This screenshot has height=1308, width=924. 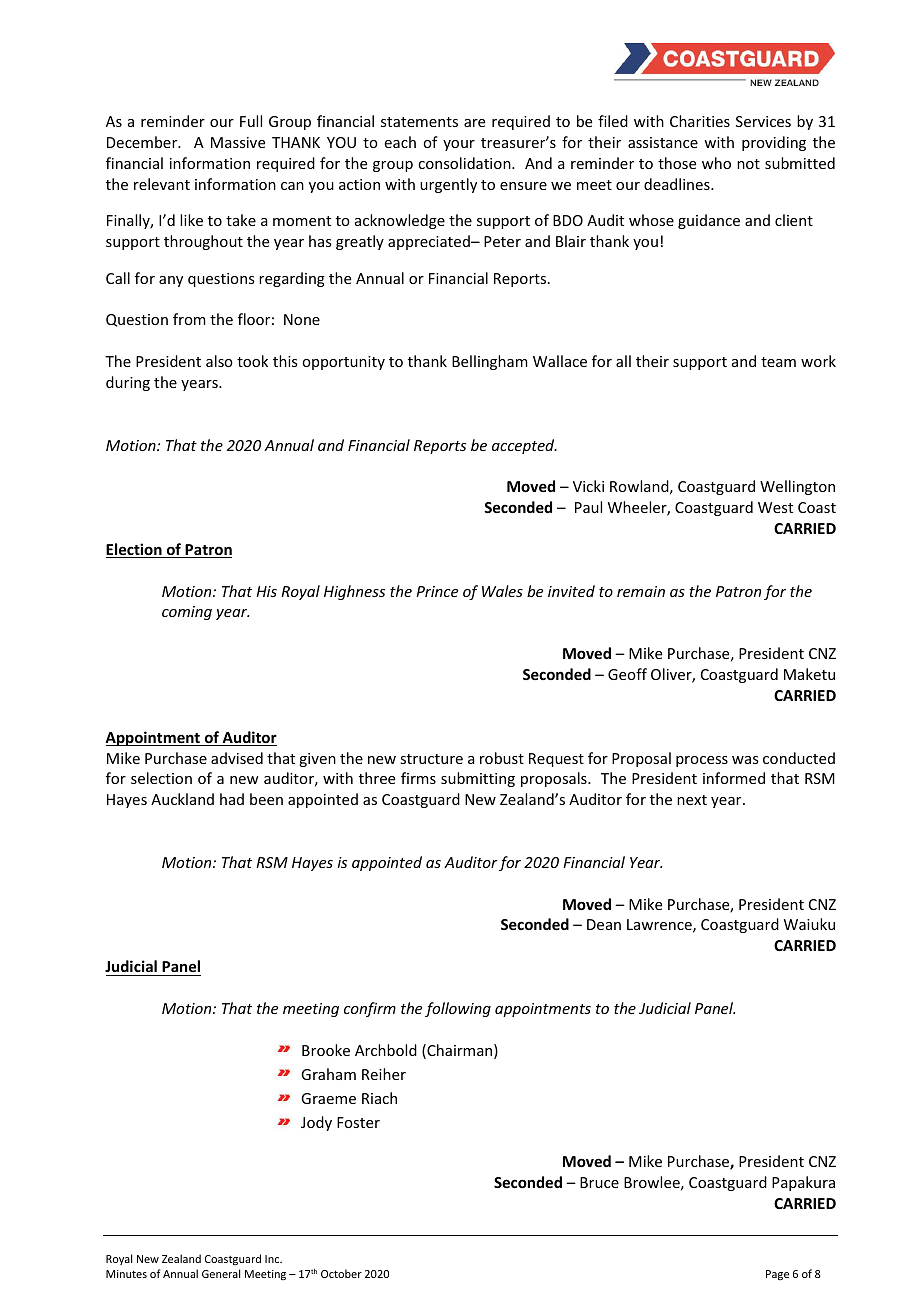 I want to click on October, so click(x=341, y=1273).
